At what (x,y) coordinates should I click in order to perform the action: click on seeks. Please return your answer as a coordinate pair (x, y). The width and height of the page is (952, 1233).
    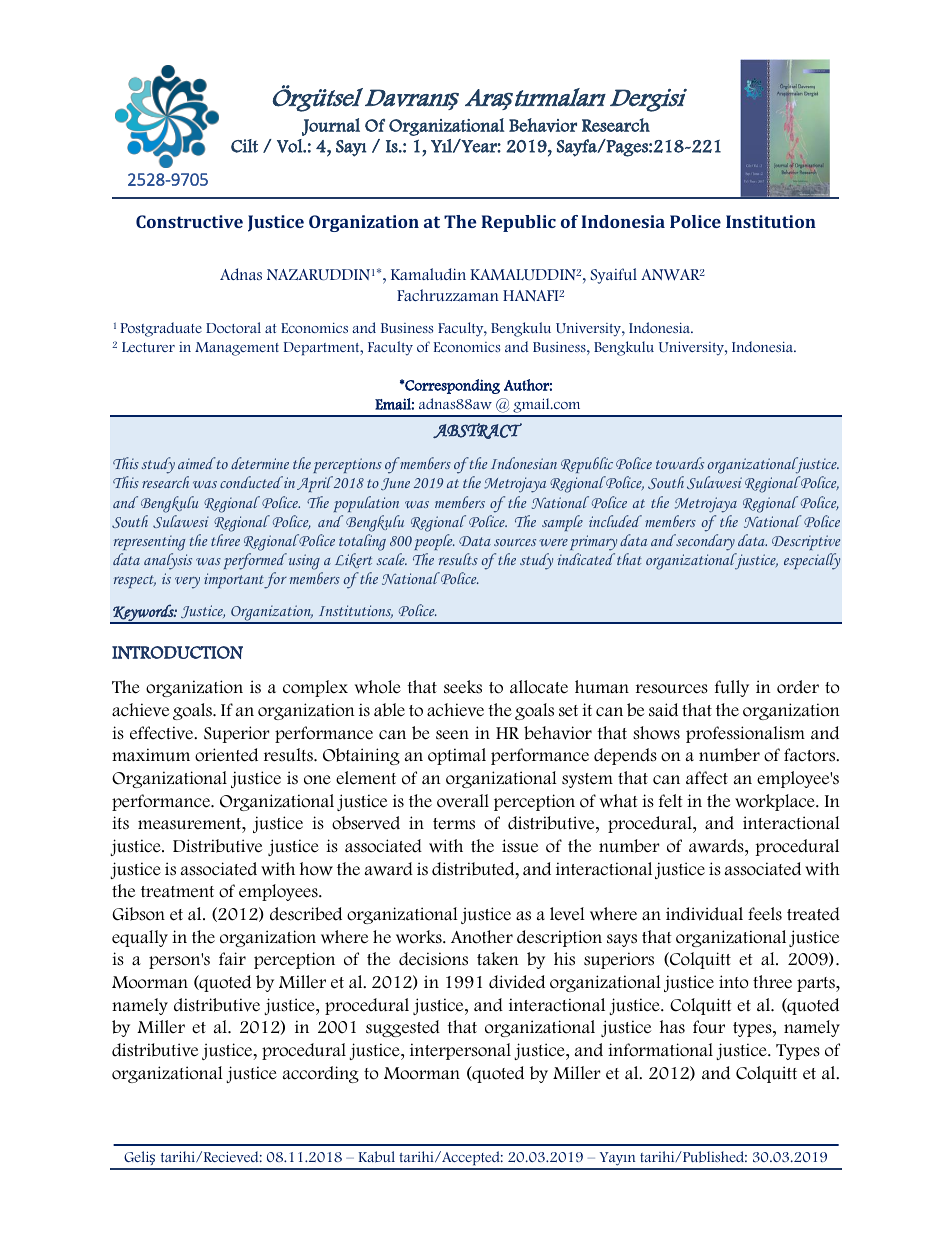
    Looking at the image, I should click on (463, 687).
